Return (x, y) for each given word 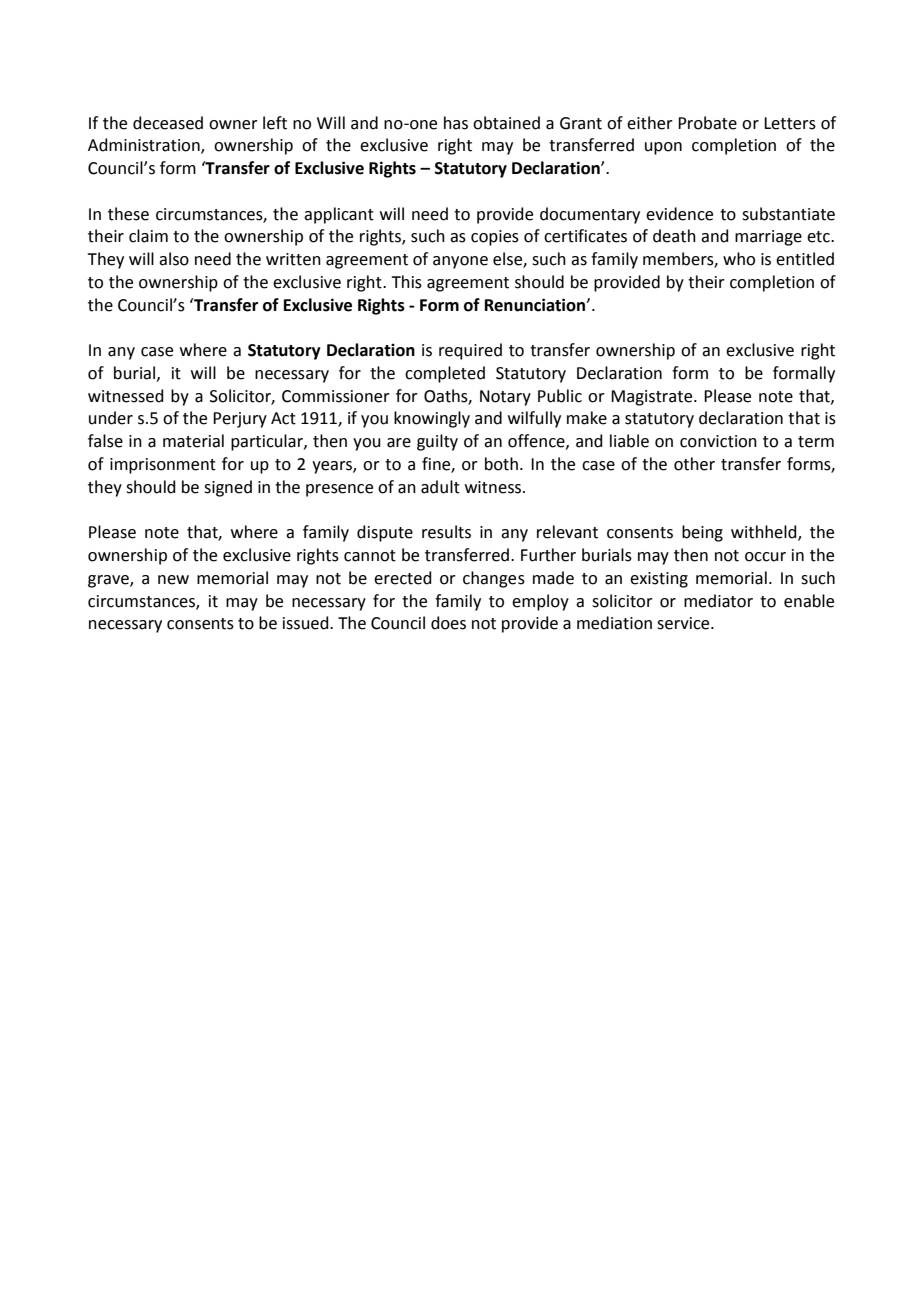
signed (228, 488)
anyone (460, 262)
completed (445, 374)
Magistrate (653, 398)
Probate (707, 123)
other (694, 464)
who (739, 259)
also (174, 259)
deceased (168, 123)
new (173, 580)
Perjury (240, 420)
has (456, 123)
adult (440, 487)
